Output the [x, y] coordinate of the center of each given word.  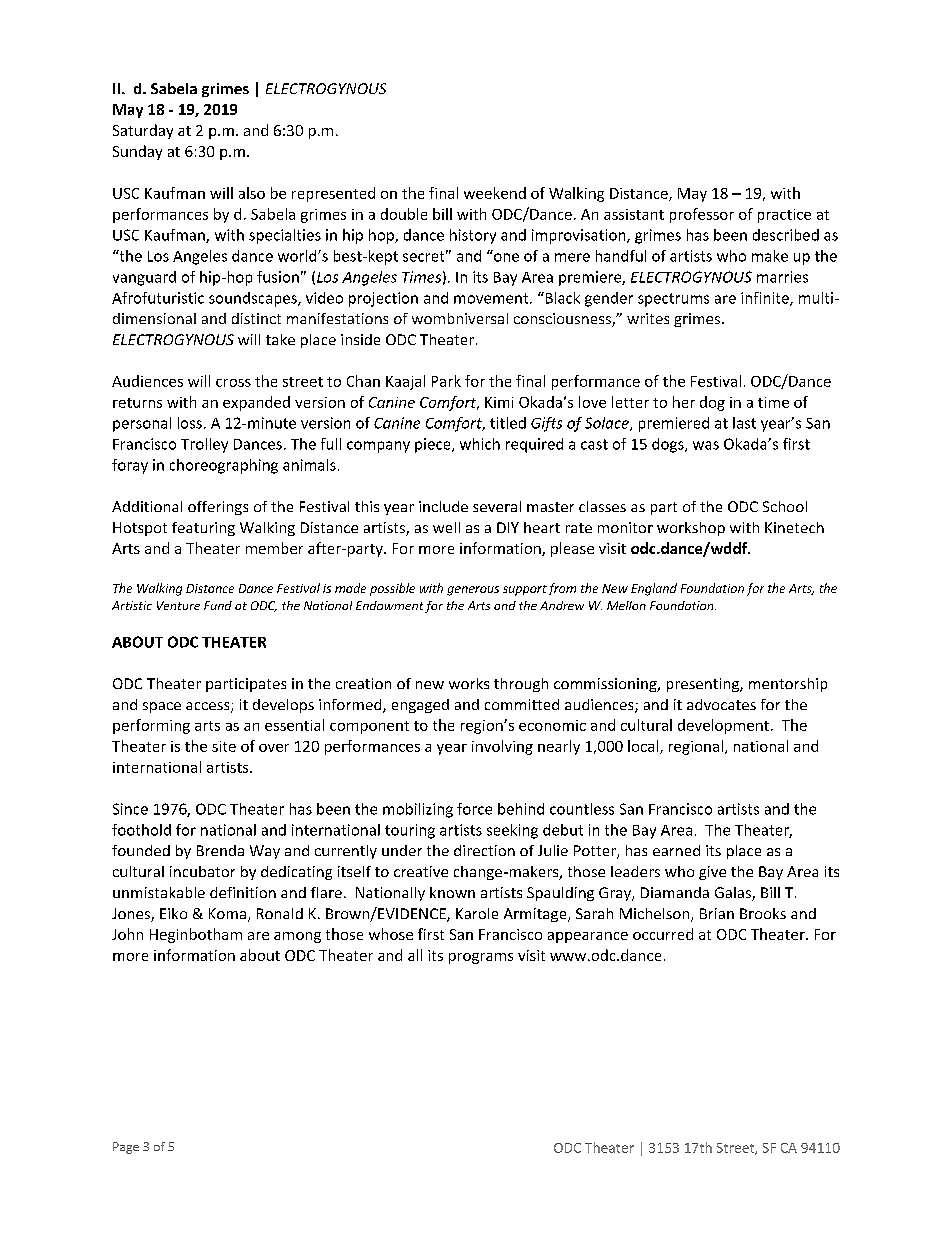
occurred [663, 934]
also [252, 193]
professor [702, 215]
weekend [495, 193]
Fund [218, 605]
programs [481, 958]
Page [126, 1148]
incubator [202, 871]
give [712, 873]
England [654, 589]
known [452, 892]
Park [446, 381]
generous [473, 591]
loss [190, 423]
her [684, 402]
